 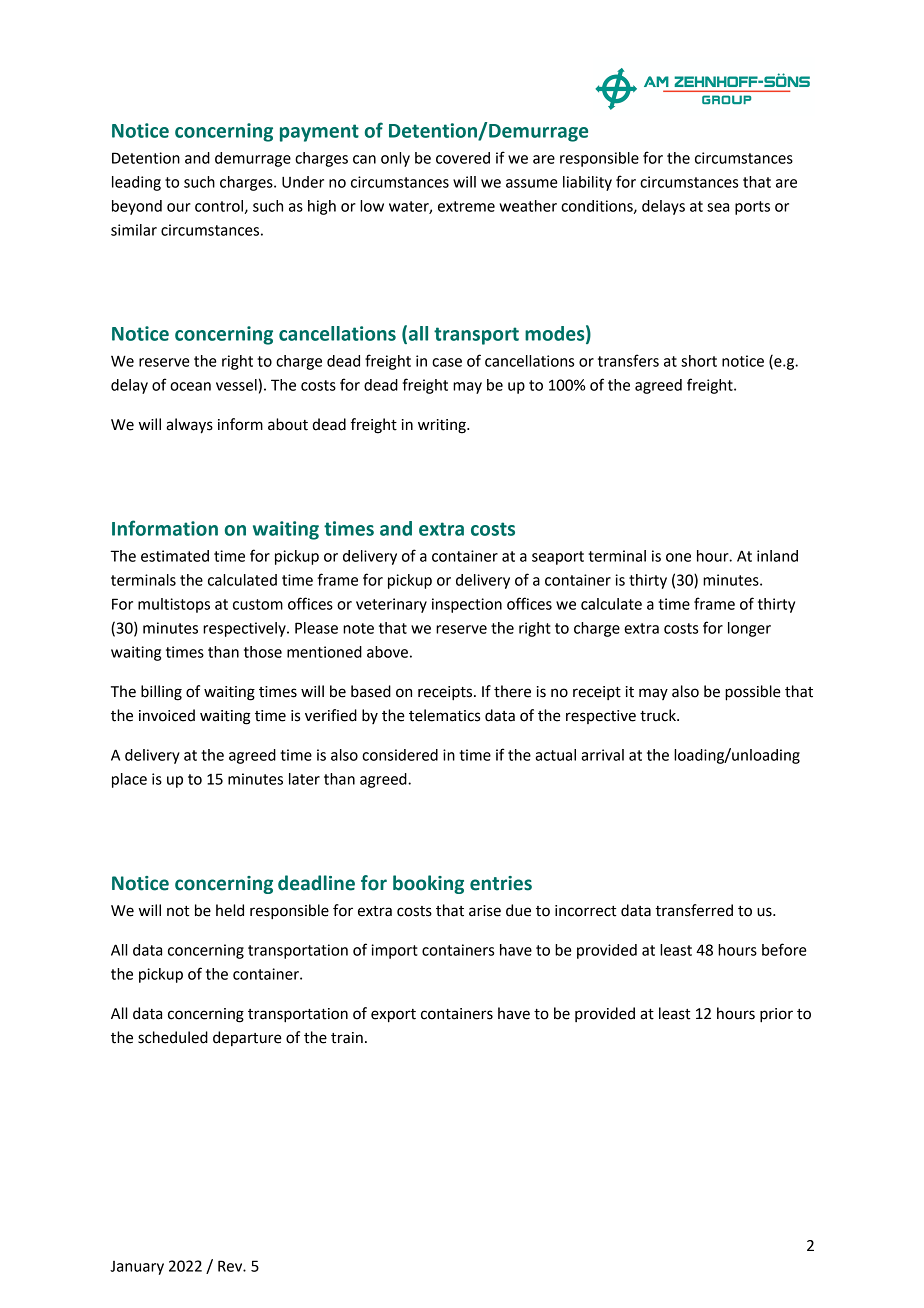 What do you see at coordinates (752, 208) in the page?
I see `ports` at bounding box center [752, 208].
